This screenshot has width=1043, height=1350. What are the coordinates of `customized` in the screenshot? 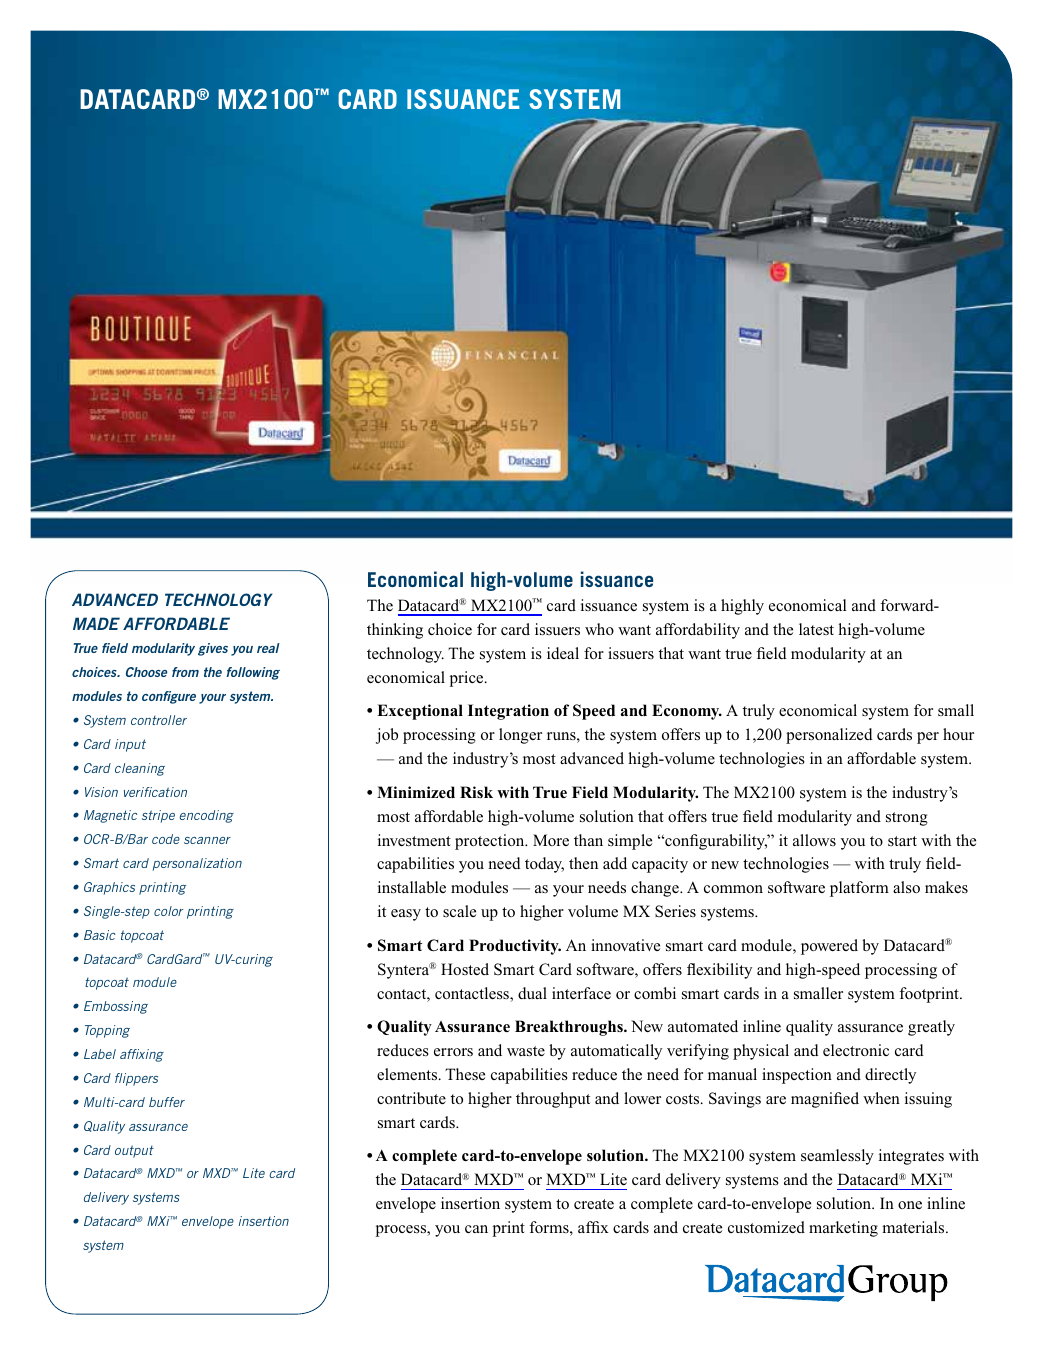 It's located at (766, 1227).
